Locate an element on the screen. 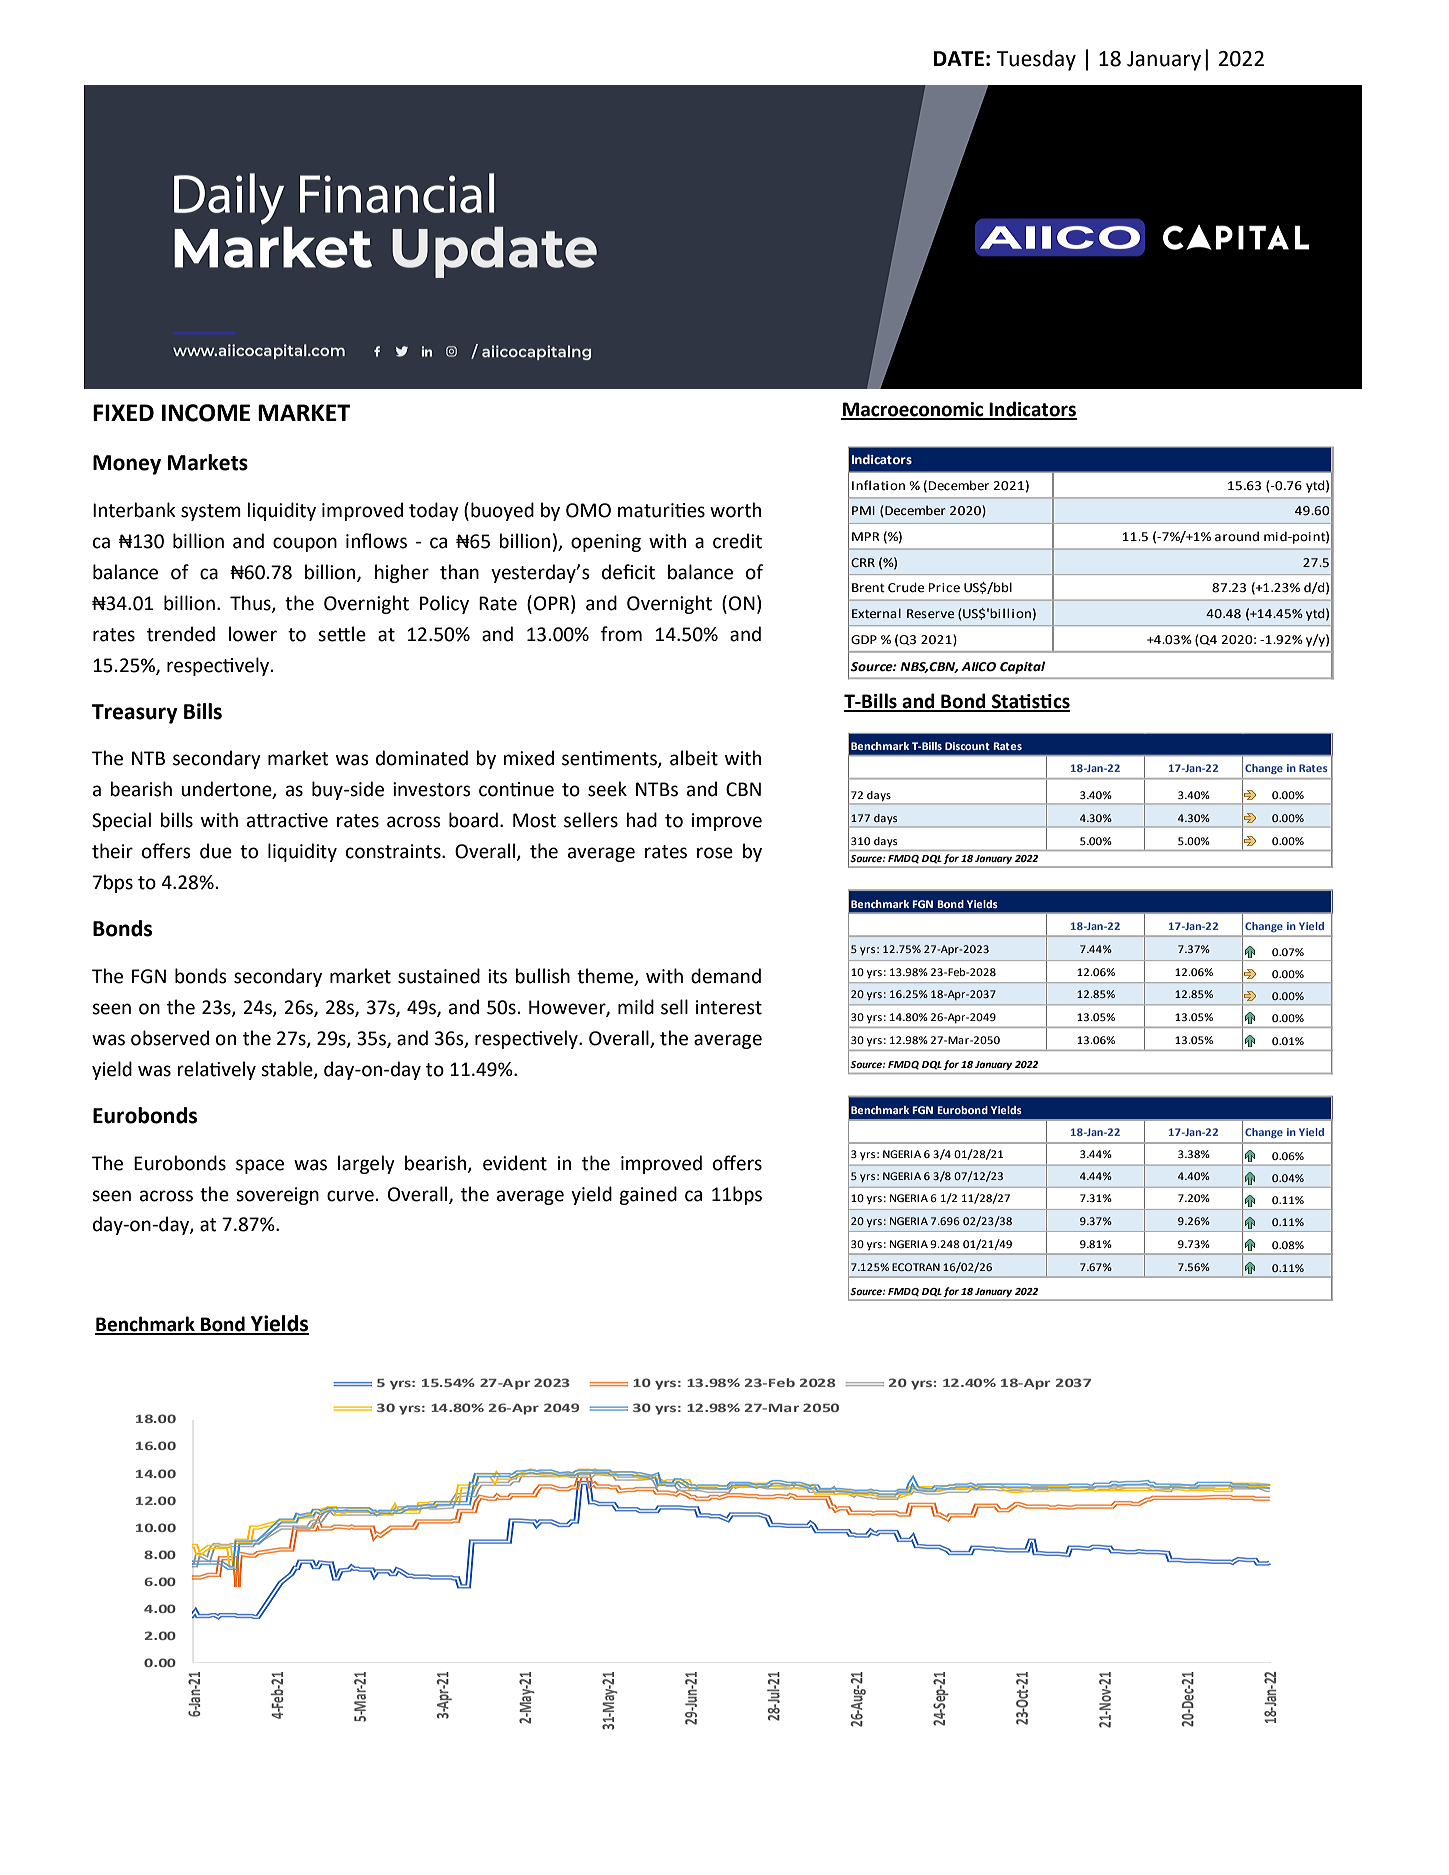  had is located at coordinates (641, 820).
